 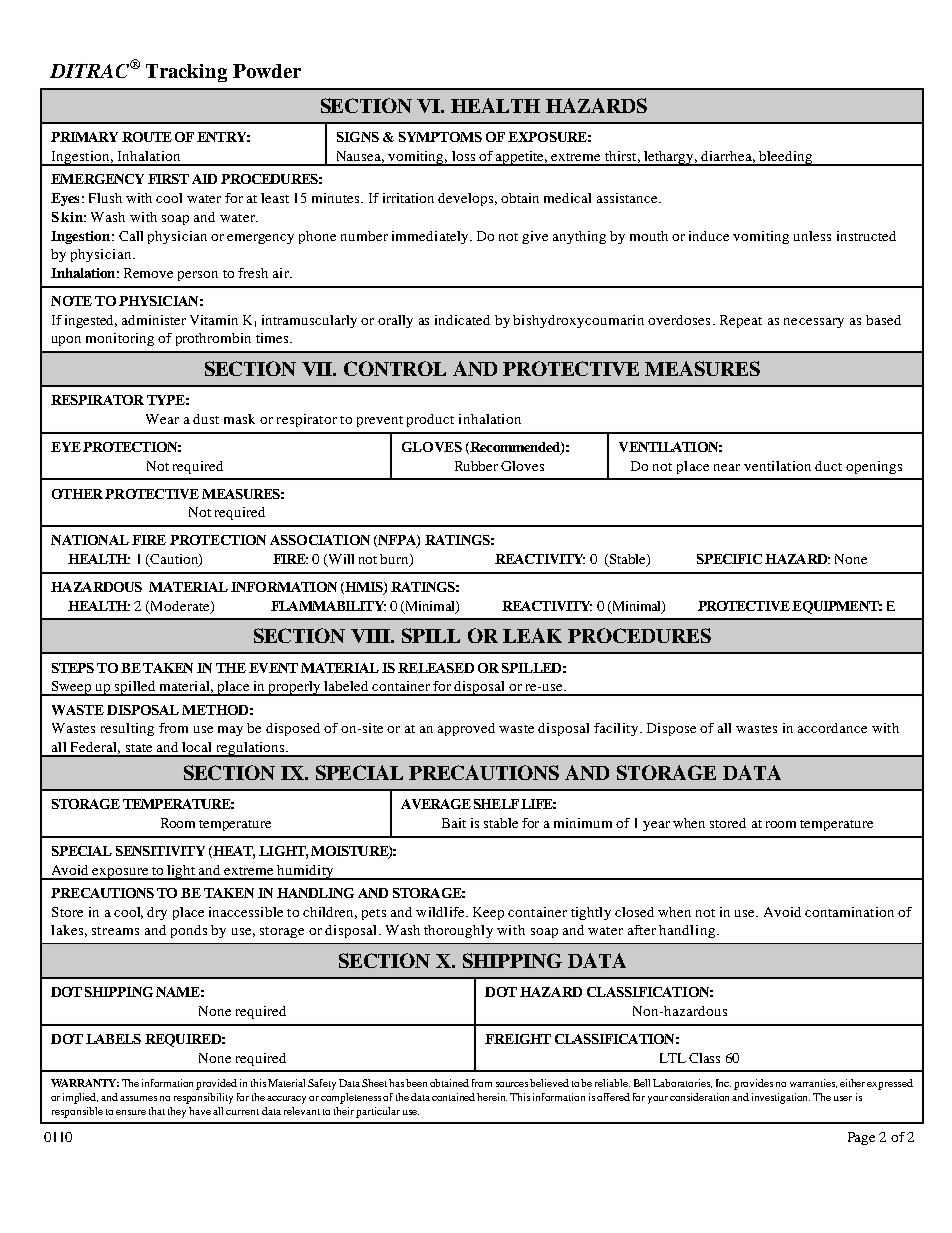 I want to click on that, so click(x=157, y=1111).
